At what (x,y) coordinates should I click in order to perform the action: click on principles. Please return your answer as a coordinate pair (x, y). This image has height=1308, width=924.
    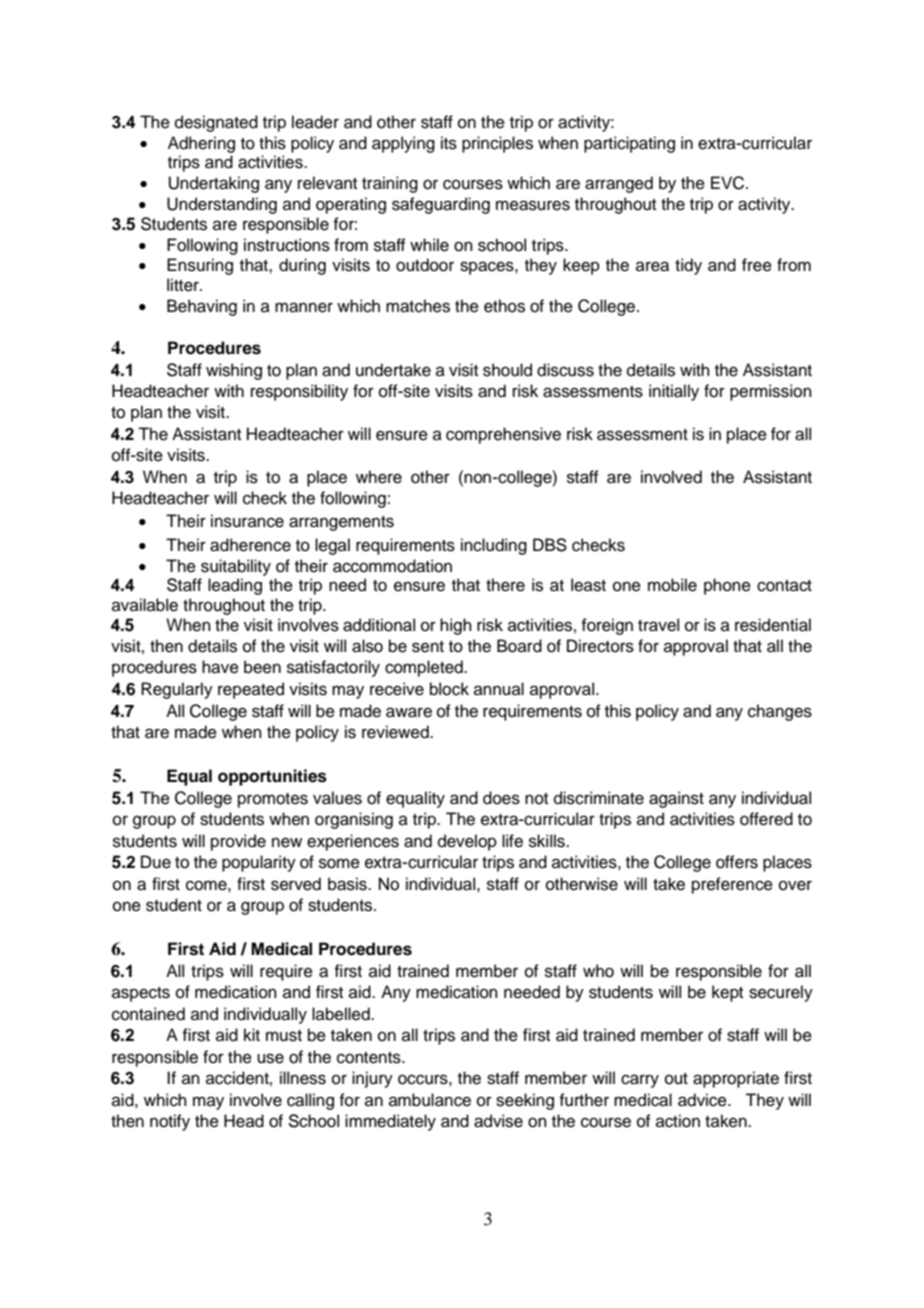
    Looking at the image, I should click on (497, 144).
